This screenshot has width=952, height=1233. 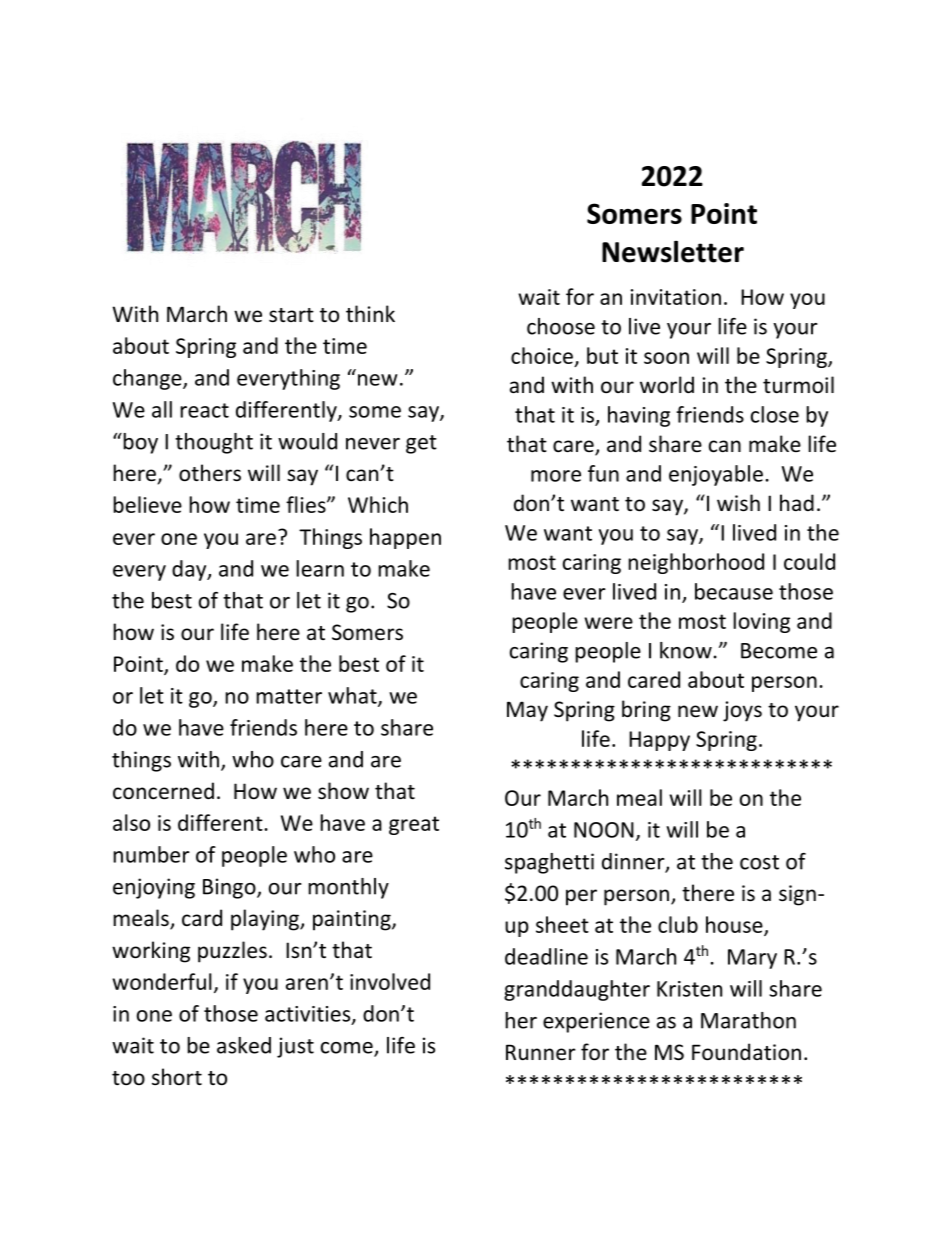 I want to click on get, so click(x=421, y=444).
